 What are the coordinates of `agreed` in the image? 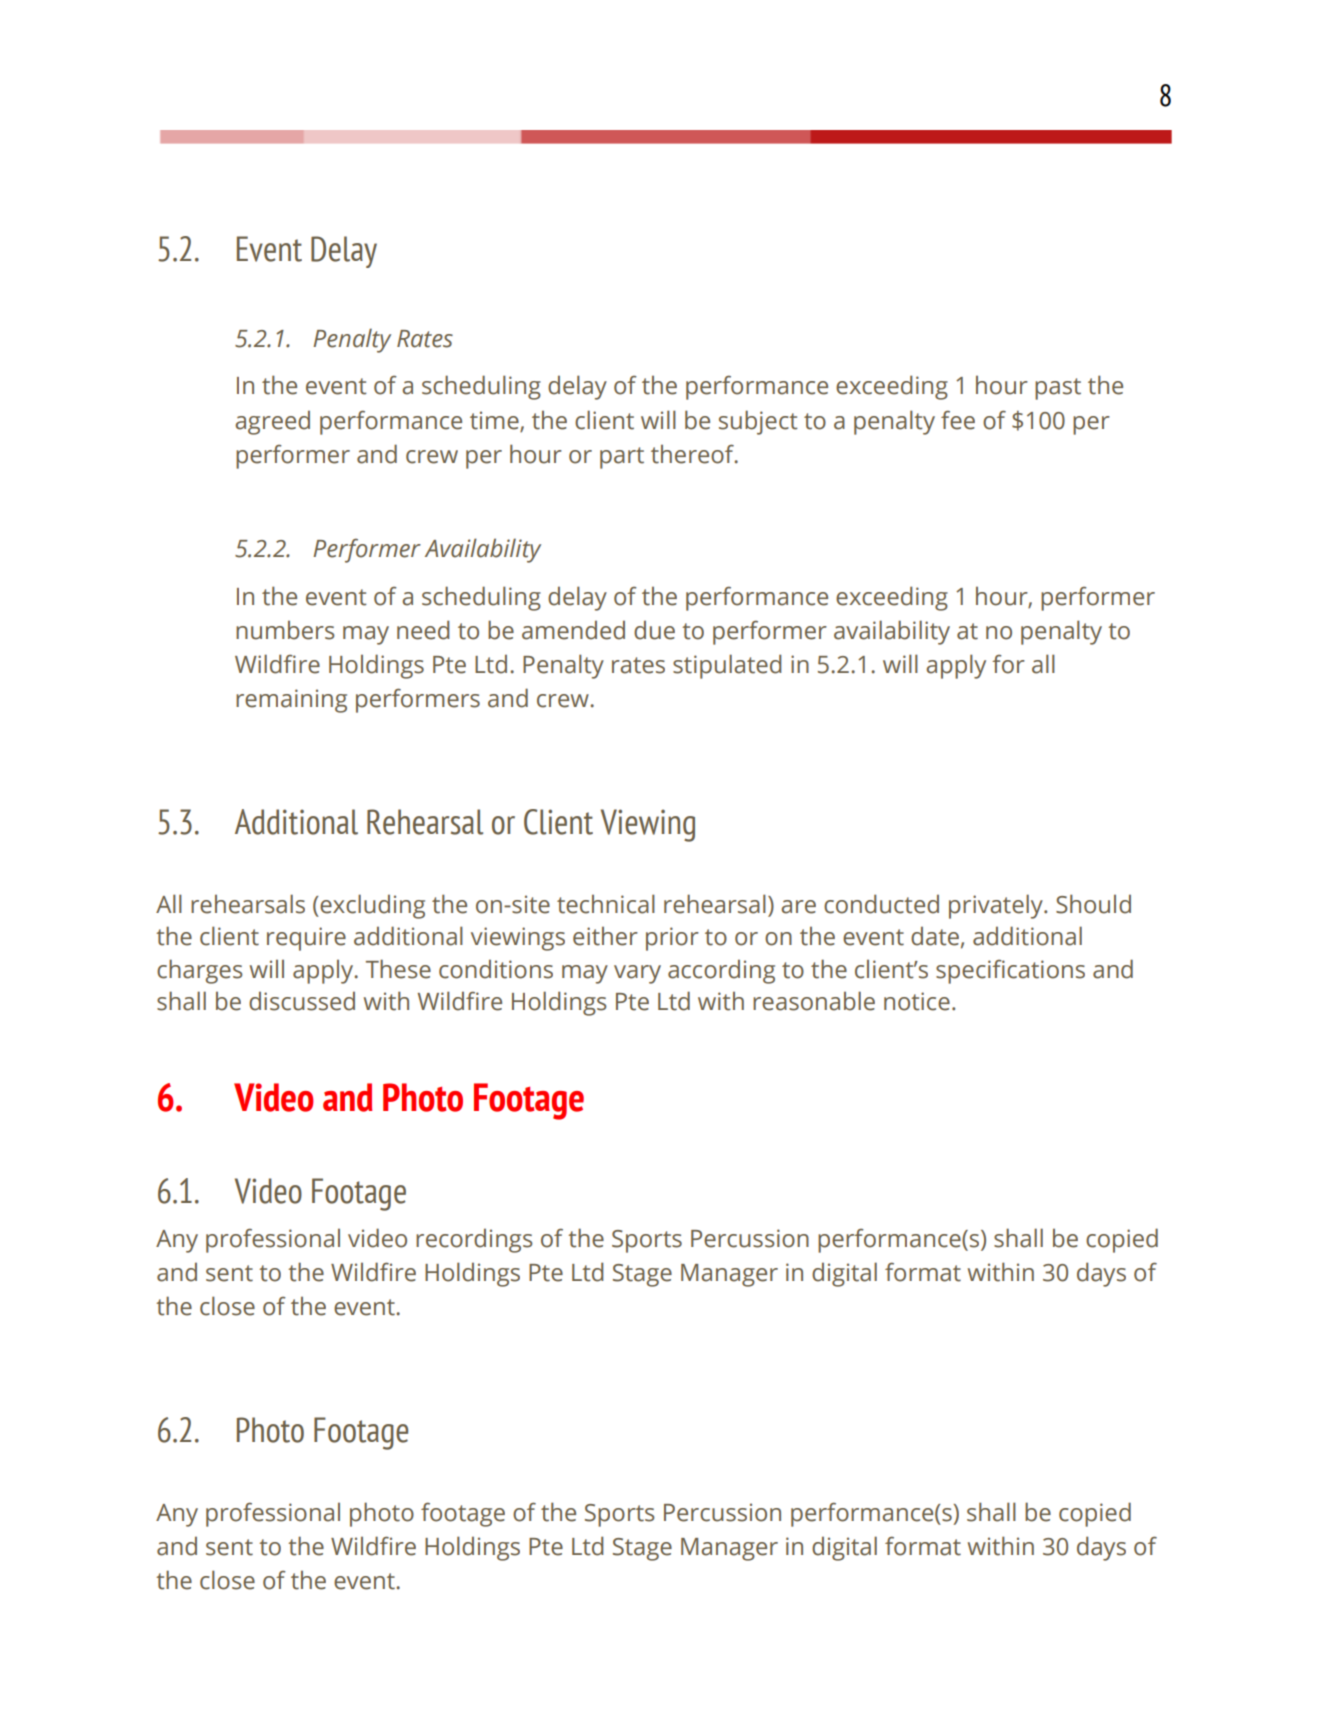 It's located at (272, 422).
